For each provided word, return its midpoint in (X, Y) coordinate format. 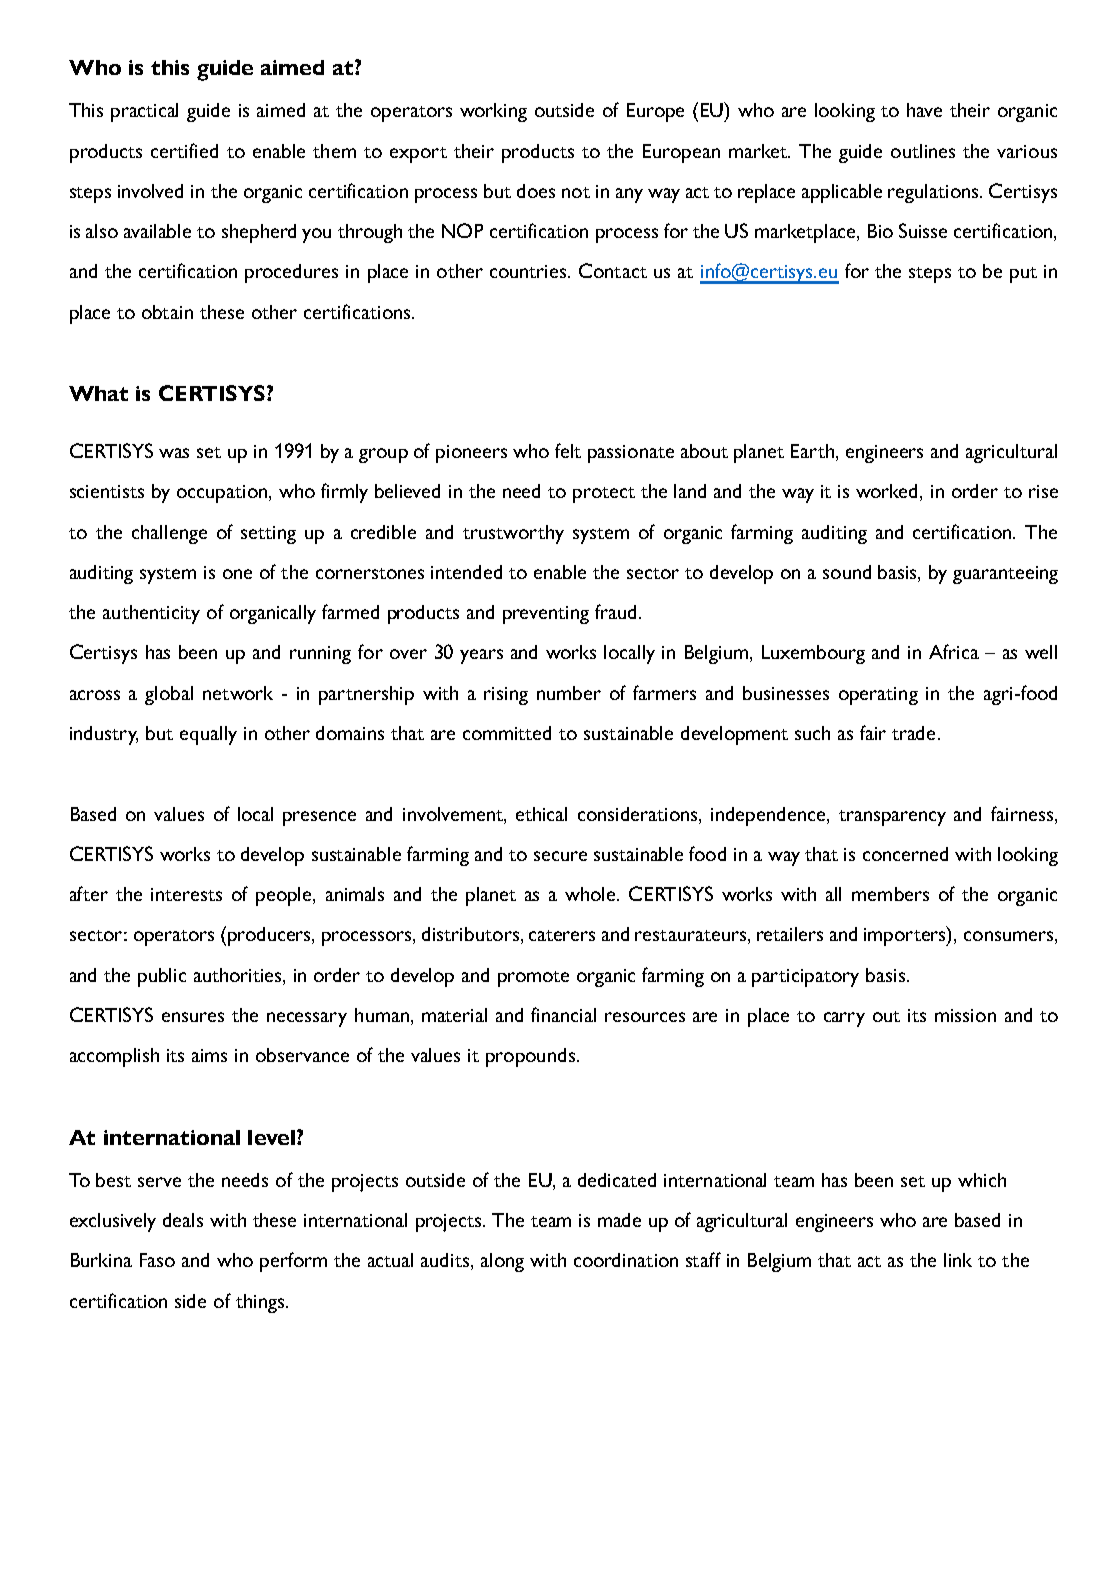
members (890, 894)
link (958, 1260)
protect (604, 495)
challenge (169, 534)
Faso (157, 1260)
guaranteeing (1005, 575)
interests (186, 894)
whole (591, 894)
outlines (923, 151)
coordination (626, 1260)
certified (184, 150)
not (576, 192)
